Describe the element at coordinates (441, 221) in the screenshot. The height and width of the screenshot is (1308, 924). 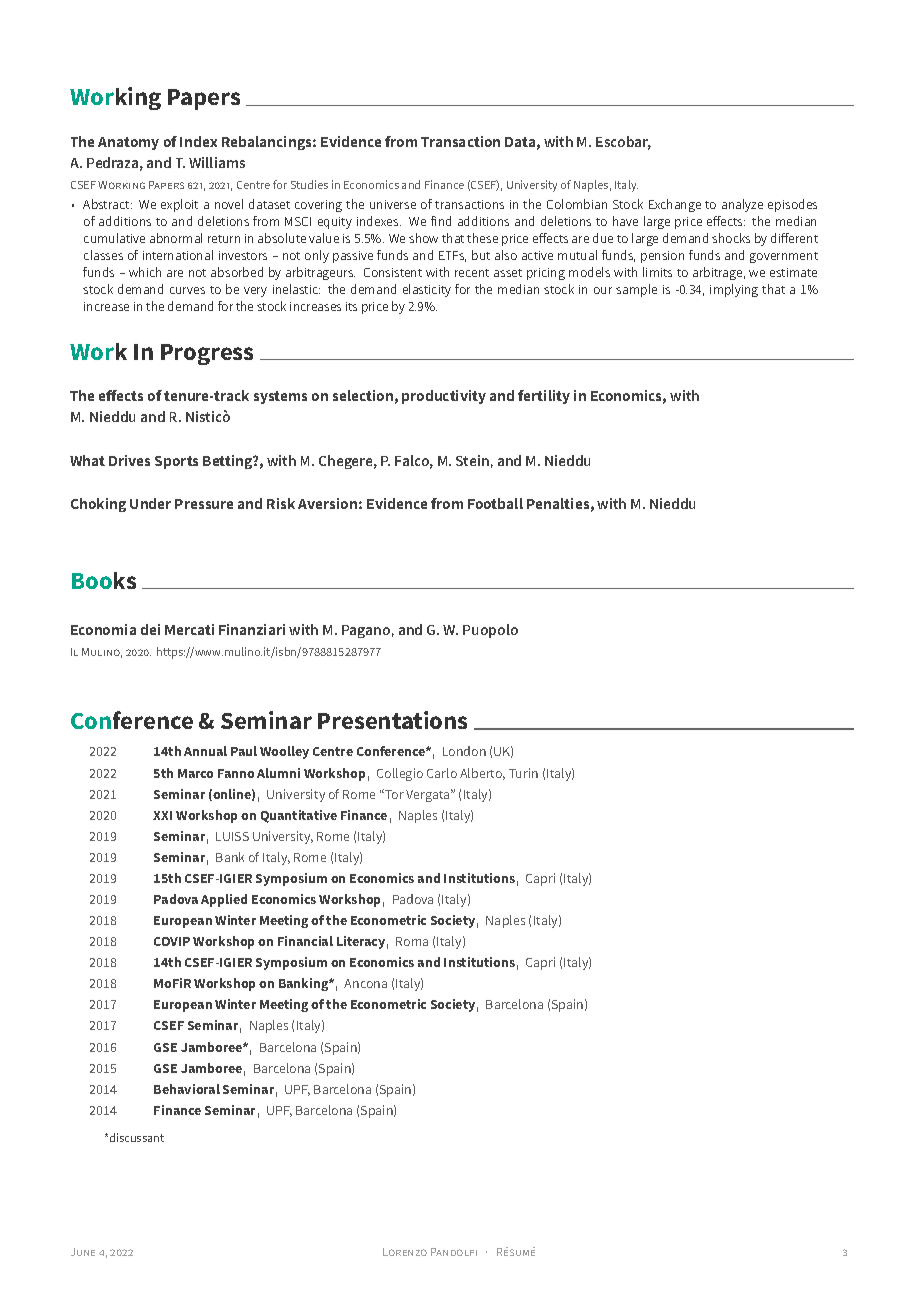
I see `find` at that location.
